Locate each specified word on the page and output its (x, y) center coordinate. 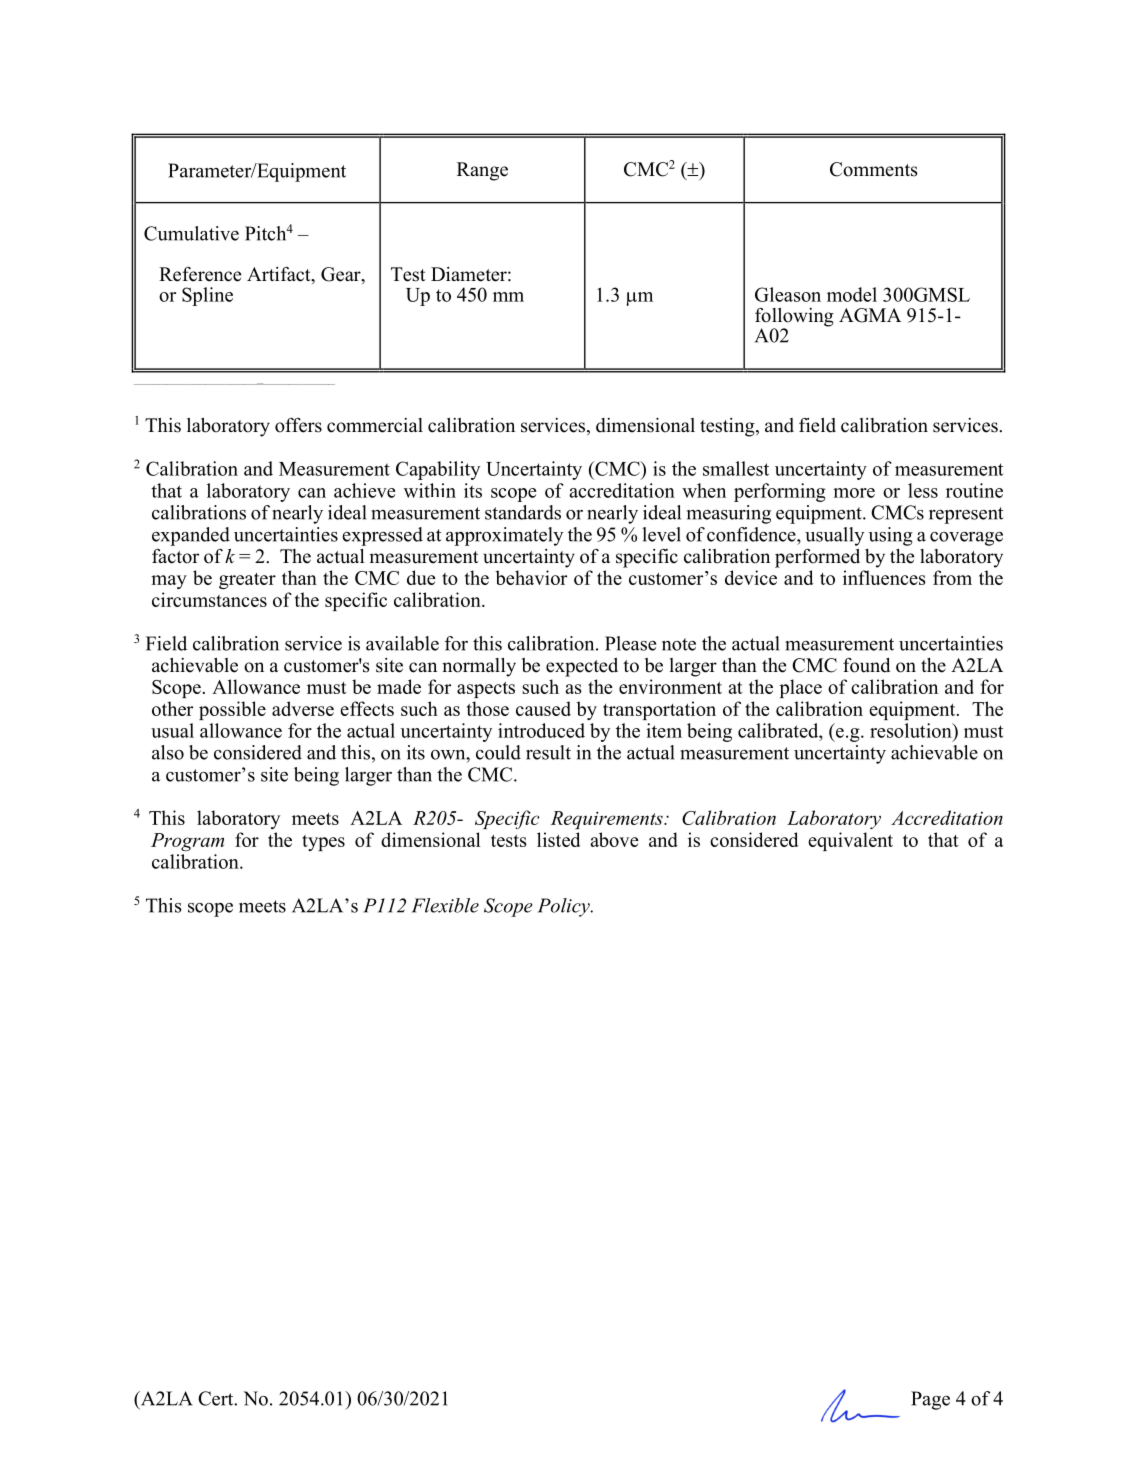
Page (930, 1400)
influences (884, 577)
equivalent (850, 841)
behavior (531, 577)
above (614, 839)
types (323, 843)
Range (482, 171)
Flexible (445, 905)
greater (247, 581)
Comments (874, 169)
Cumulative (191, 233)
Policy (565, 907)
